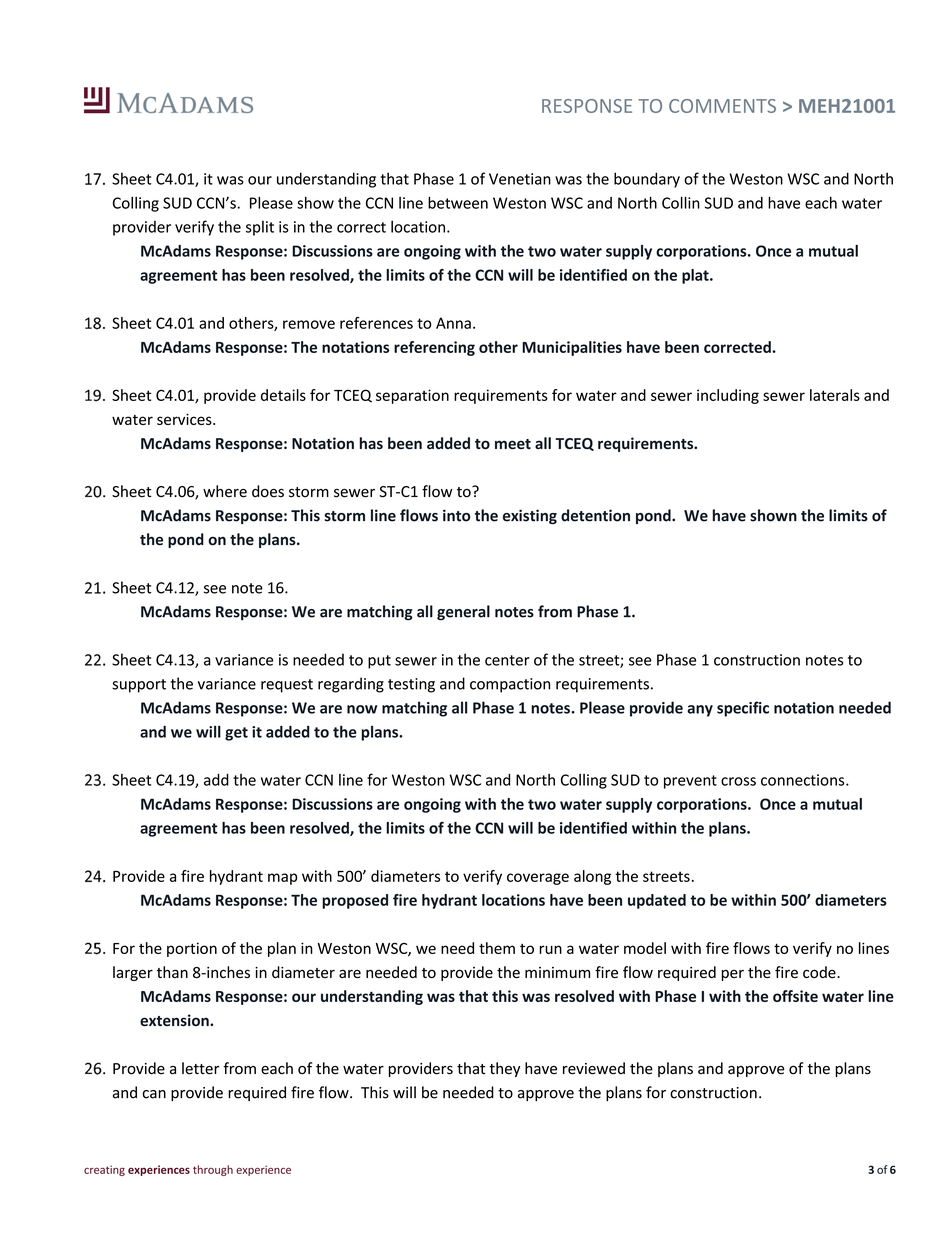 The width and height of the screenshot is (952, 1233). Describe the element at coordinates (538, 879) in the screenshot. I see `coverage` at that location.
